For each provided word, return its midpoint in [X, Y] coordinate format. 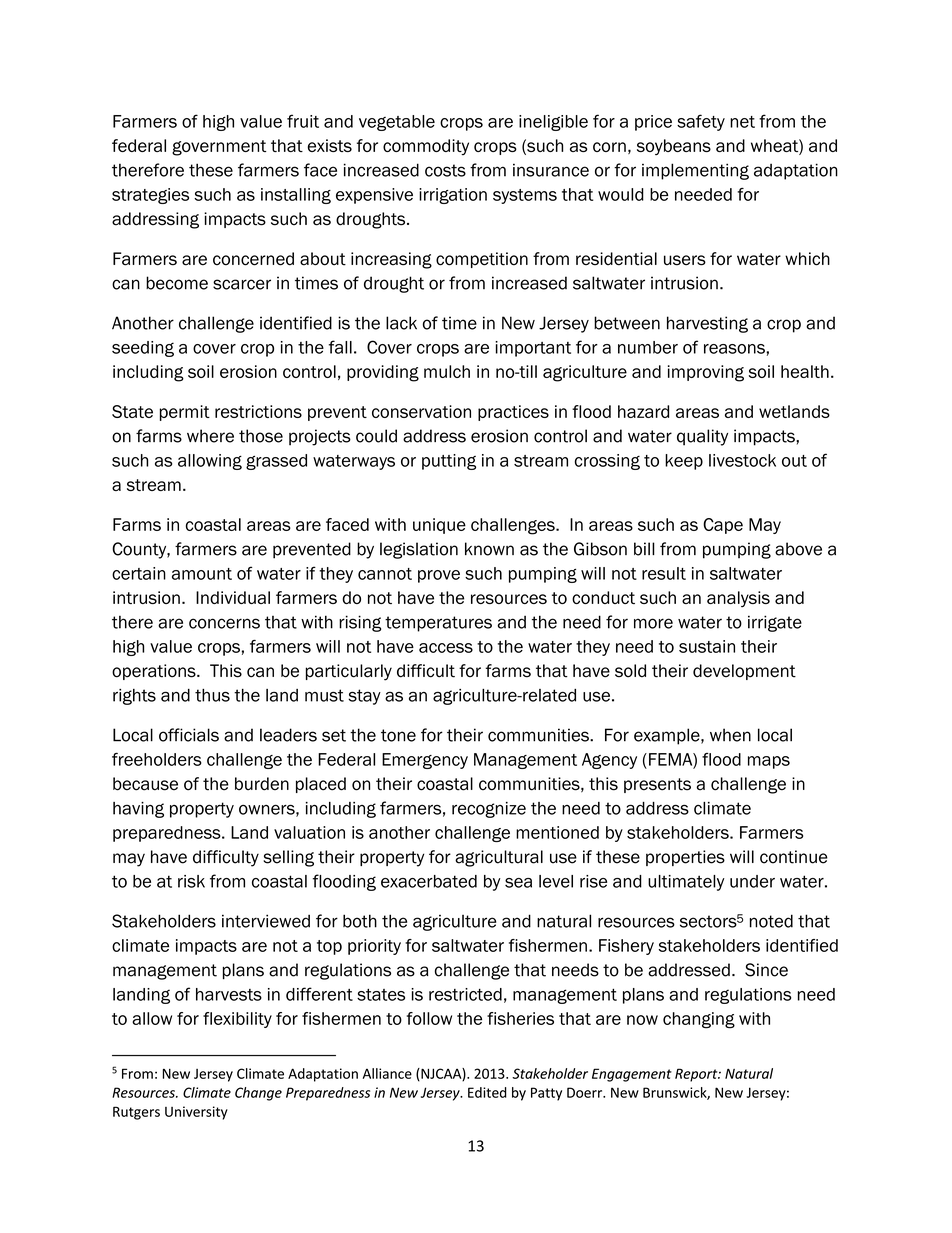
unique [439, 526]
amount [202, 574]
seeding [143, 349]
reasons [735, 349]
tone [398, 735]
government [219, 148]
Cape [723, 526]
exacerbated [429, 881]
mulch [447, 371]
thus [212, 695]
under [752, 881]
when [730, 735]
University [196, 1113]
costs [445, 170]
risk [191, 881]
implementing [695, 171]
